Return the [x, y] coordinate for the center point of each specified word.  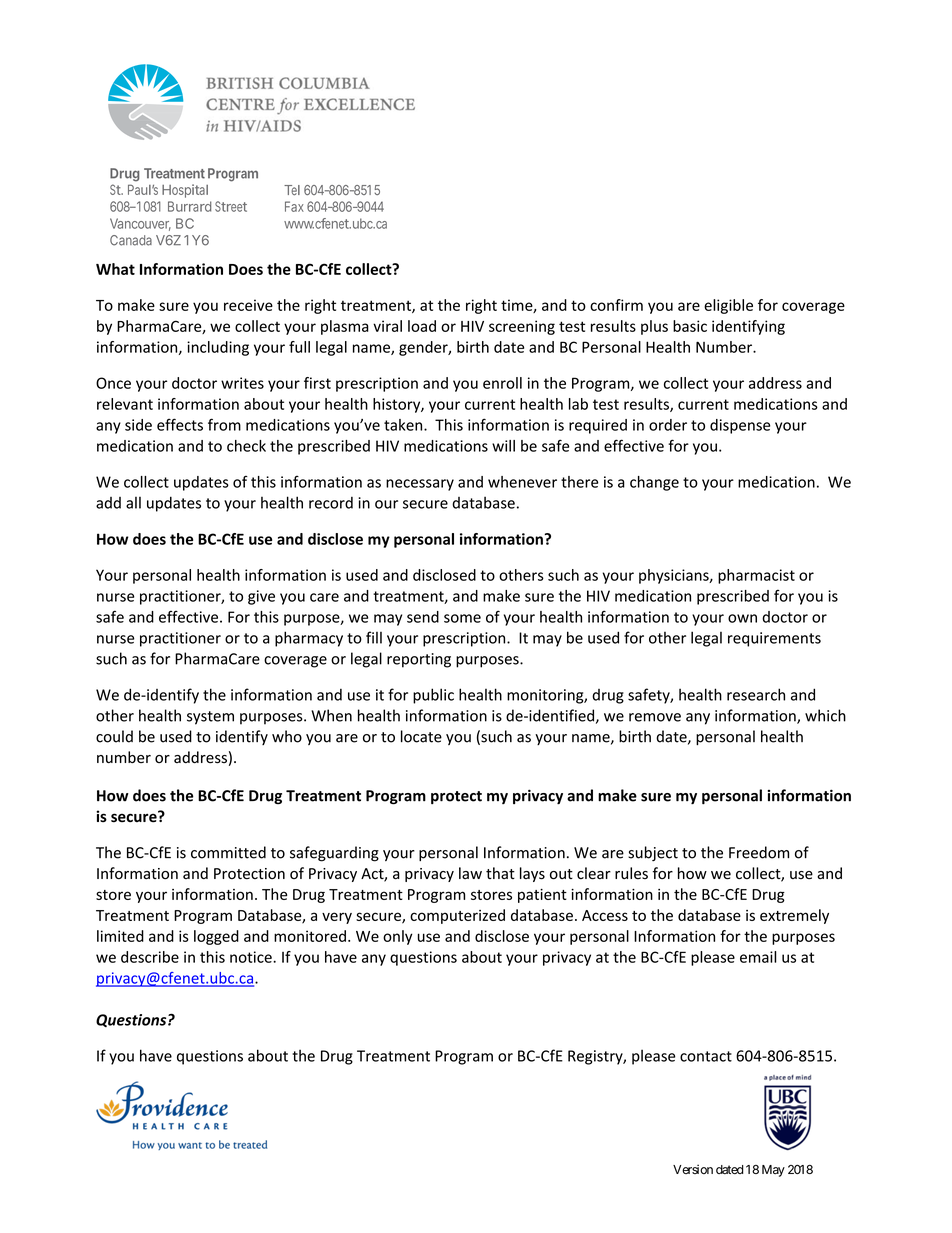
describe [150, 957]
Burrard [190, 206]
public [433, 696]
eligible [728, 306]
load [422, 326]
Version [693, 1169]
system [210, 718]
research [756, 694]
